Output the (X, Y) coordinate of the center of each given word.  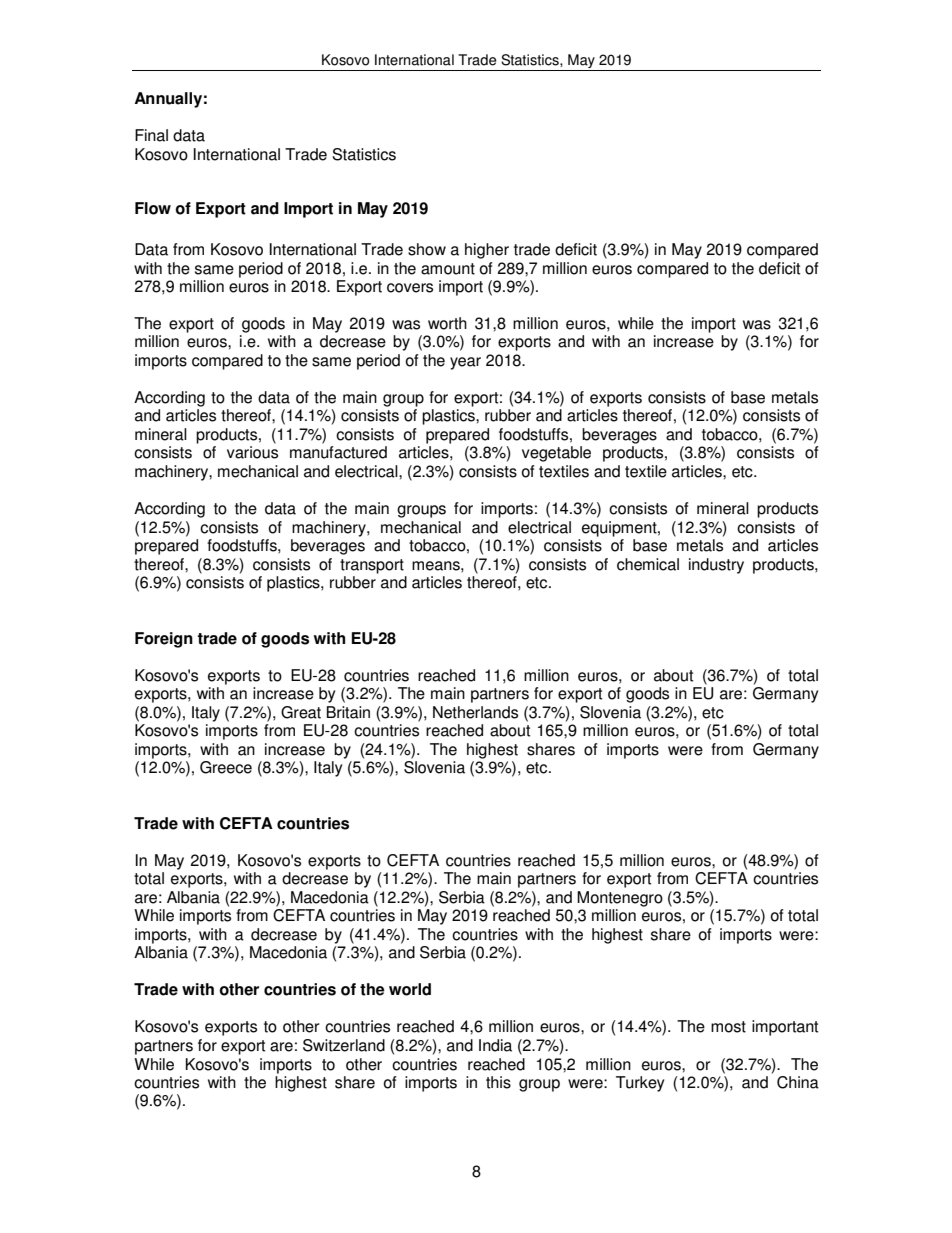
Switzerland (344, 1045)
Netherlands (475, 712)
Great (301, 712)
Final (151, 135)
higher (487, 251)
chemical (648, 564)
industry (716, 566)
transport (372, 566)
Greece (226, 767)
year (465, 363)
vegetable (556, 454)
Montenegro (620, 899)
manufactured (338, 452)
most (728, 1027)
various (252, 452)
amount (448, 269)
